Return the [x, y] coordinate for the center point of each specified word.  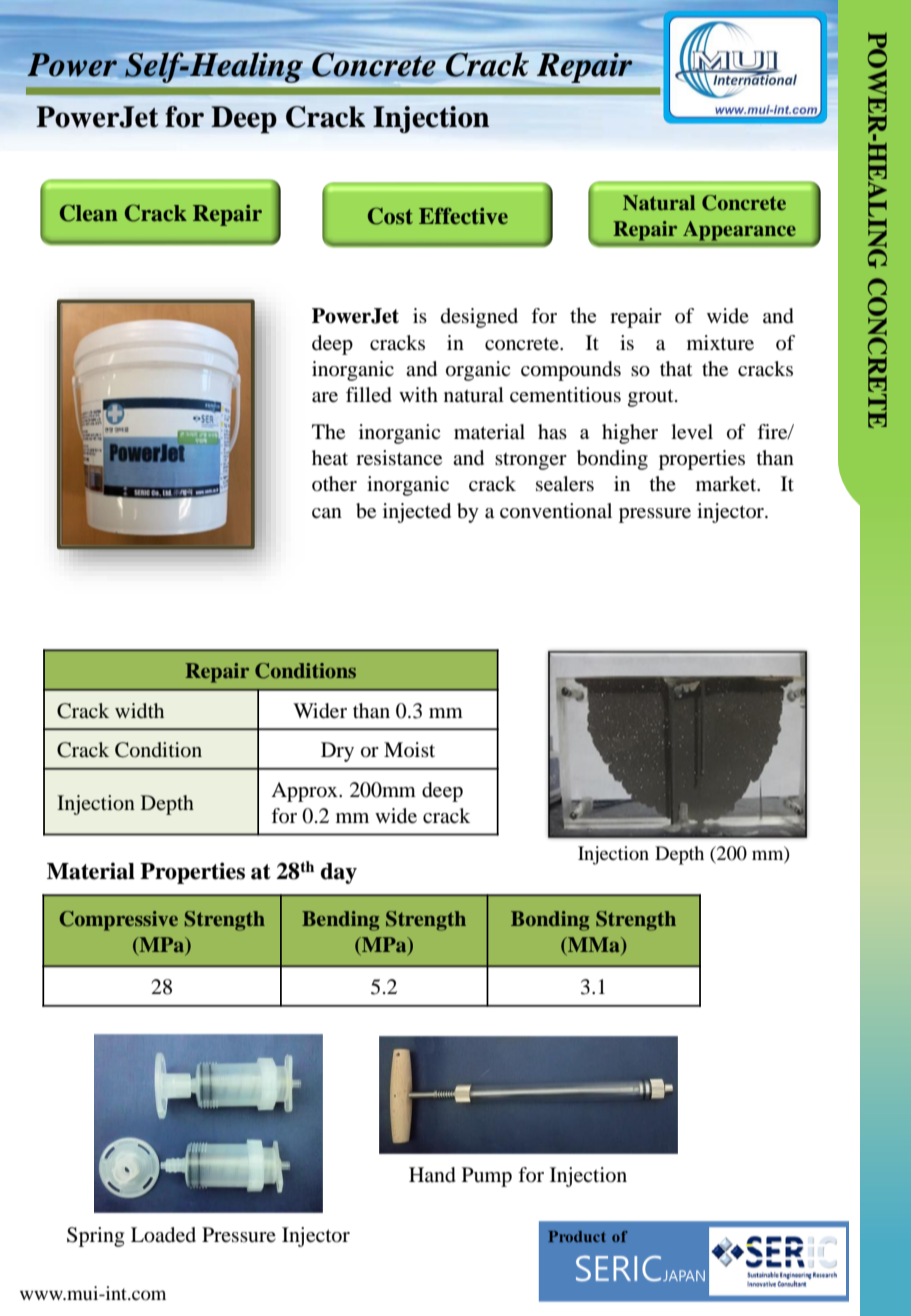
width [139, 710]
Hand [432, 1175]
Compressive [119, 921]
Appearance [739, 231]
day [339, 873]
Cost [390, 216]
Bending [340, 921]
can [327, 513]
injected [417, 513]
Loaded [163, 1235]
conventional [556, 511]
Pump [487, 1177]
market [727, 484]
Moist [409, 749]
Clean [89, 213]
